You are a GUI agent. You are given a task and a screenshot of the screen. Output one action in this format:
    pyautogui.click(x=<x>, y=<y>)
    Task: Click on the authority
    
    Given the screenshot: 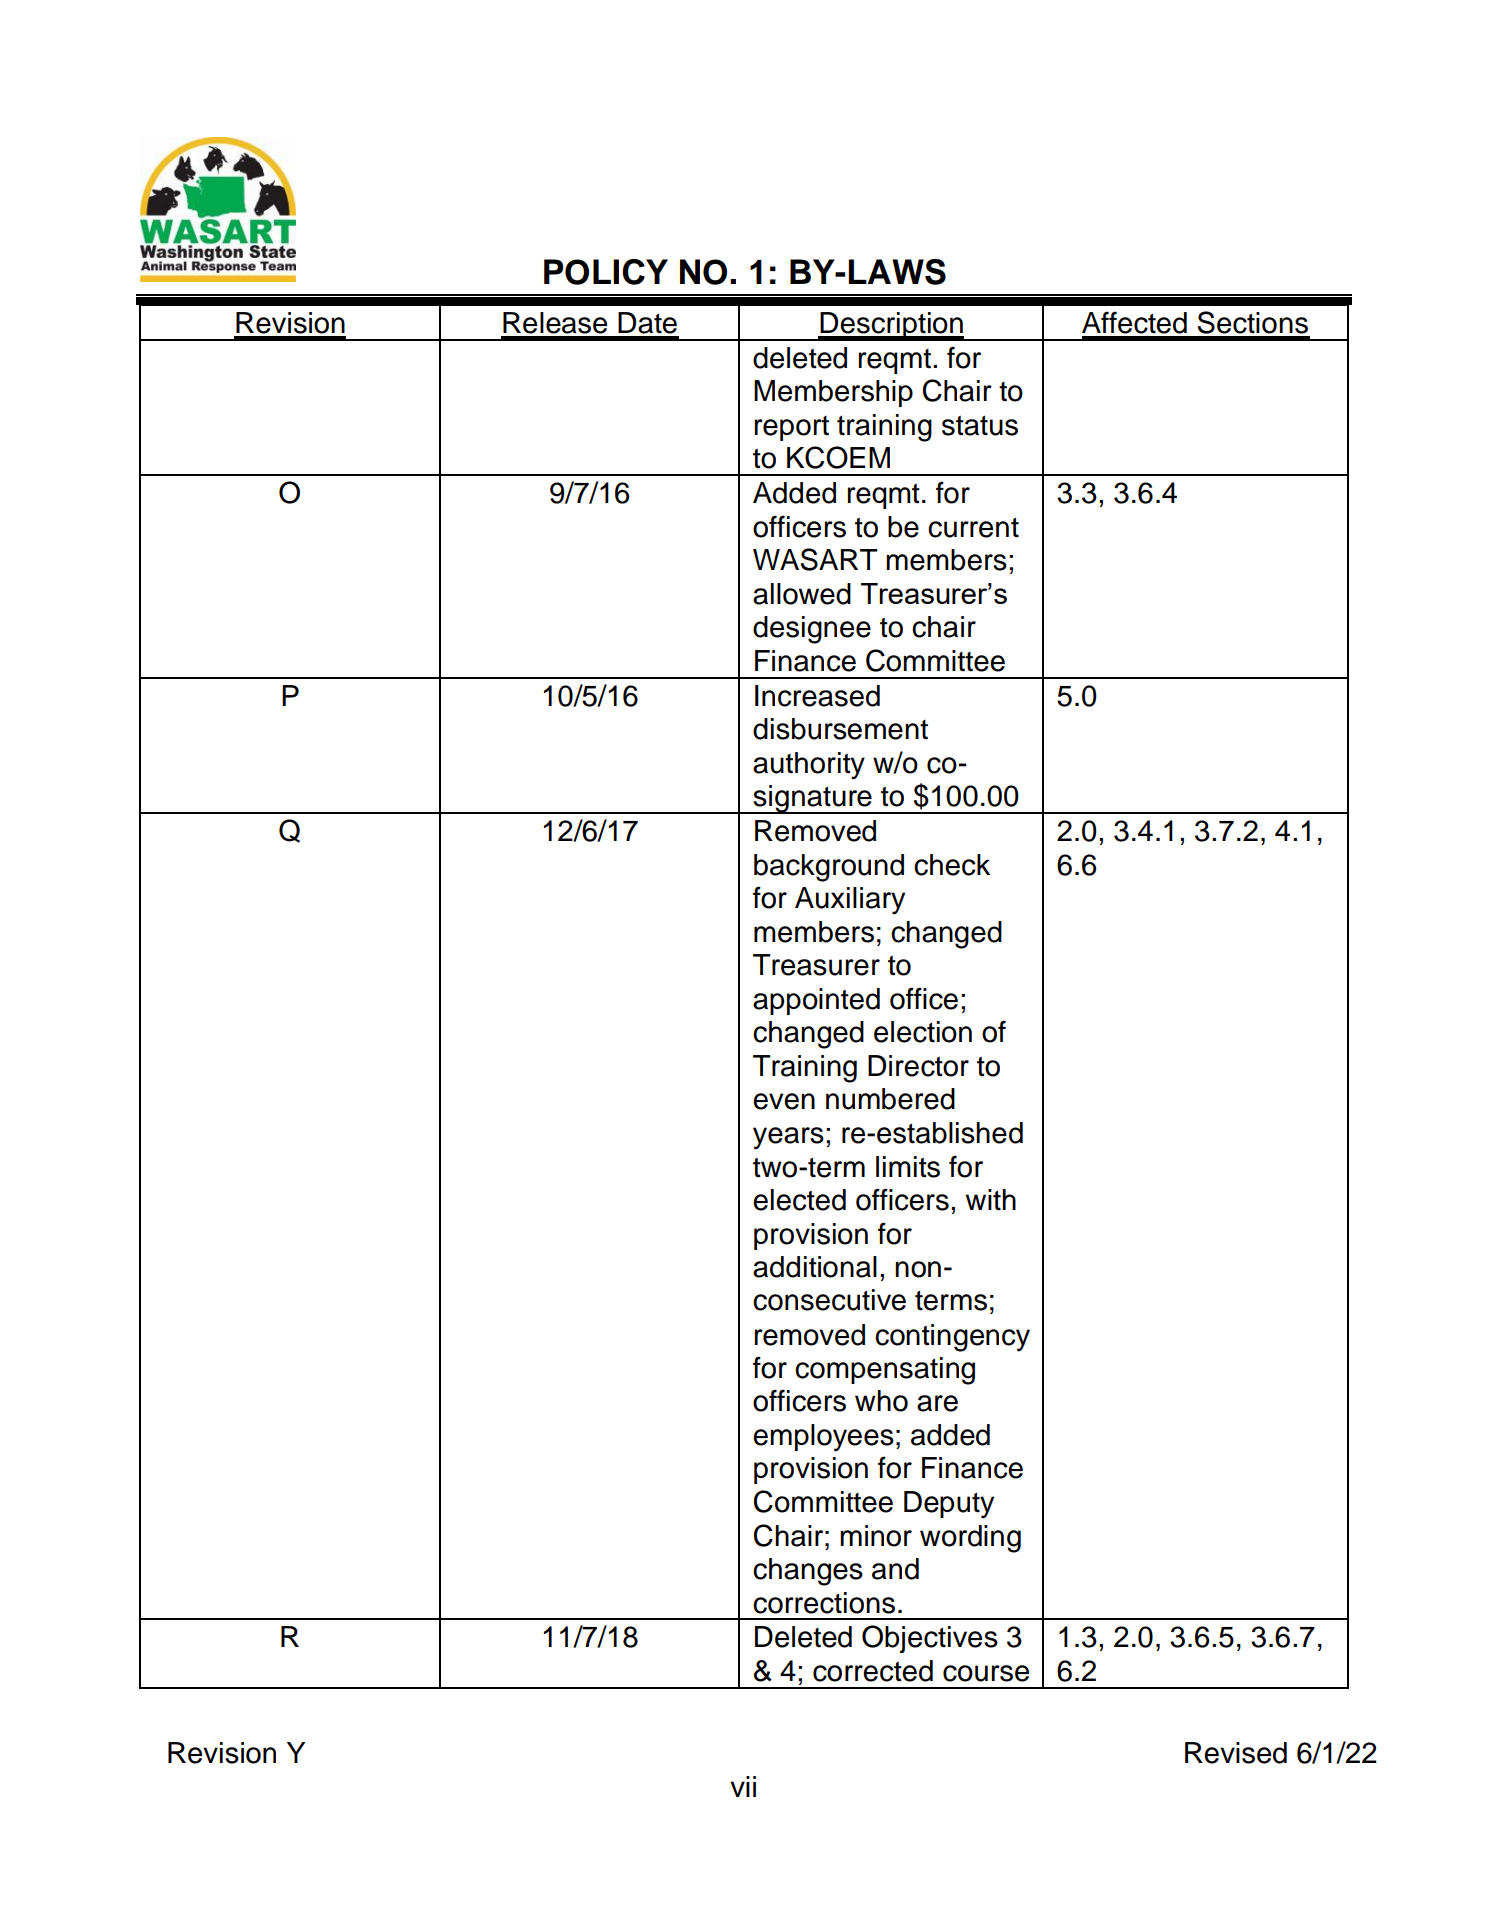 What is the action you would take?
    pyautogui.click(x=809, y=766)
